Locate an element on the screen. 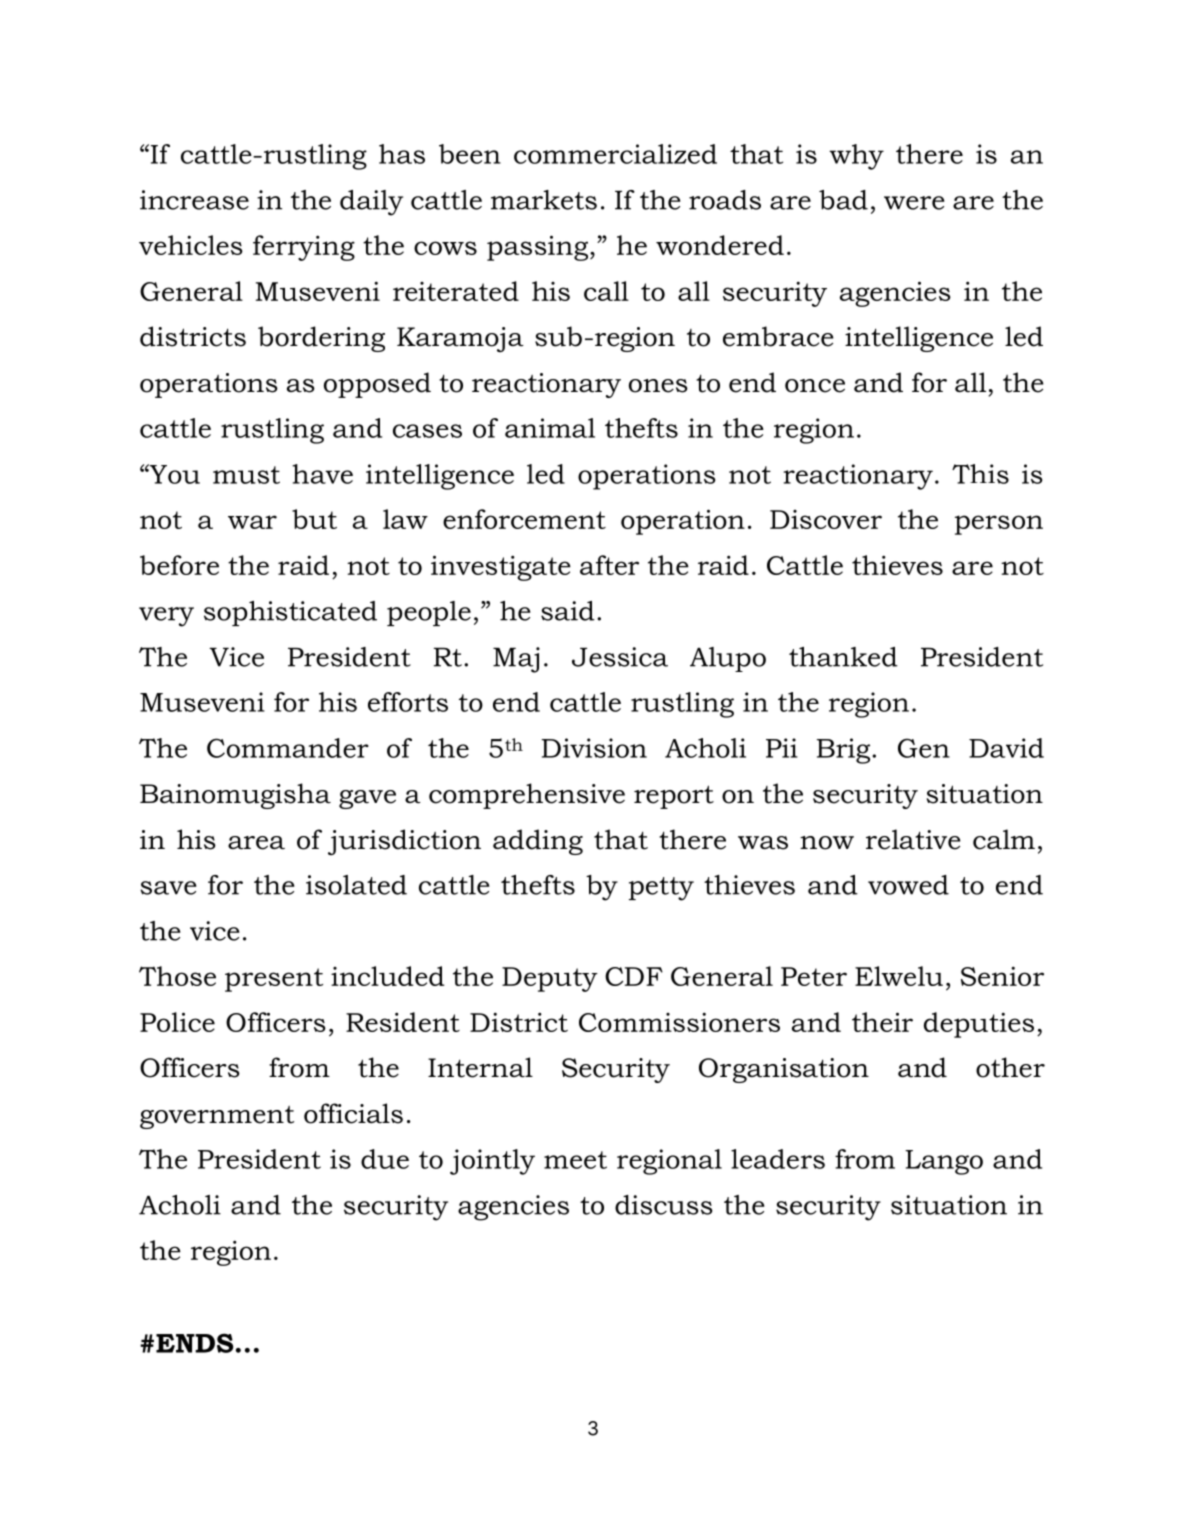  sophisticated is located at coordinates (290, 613).
